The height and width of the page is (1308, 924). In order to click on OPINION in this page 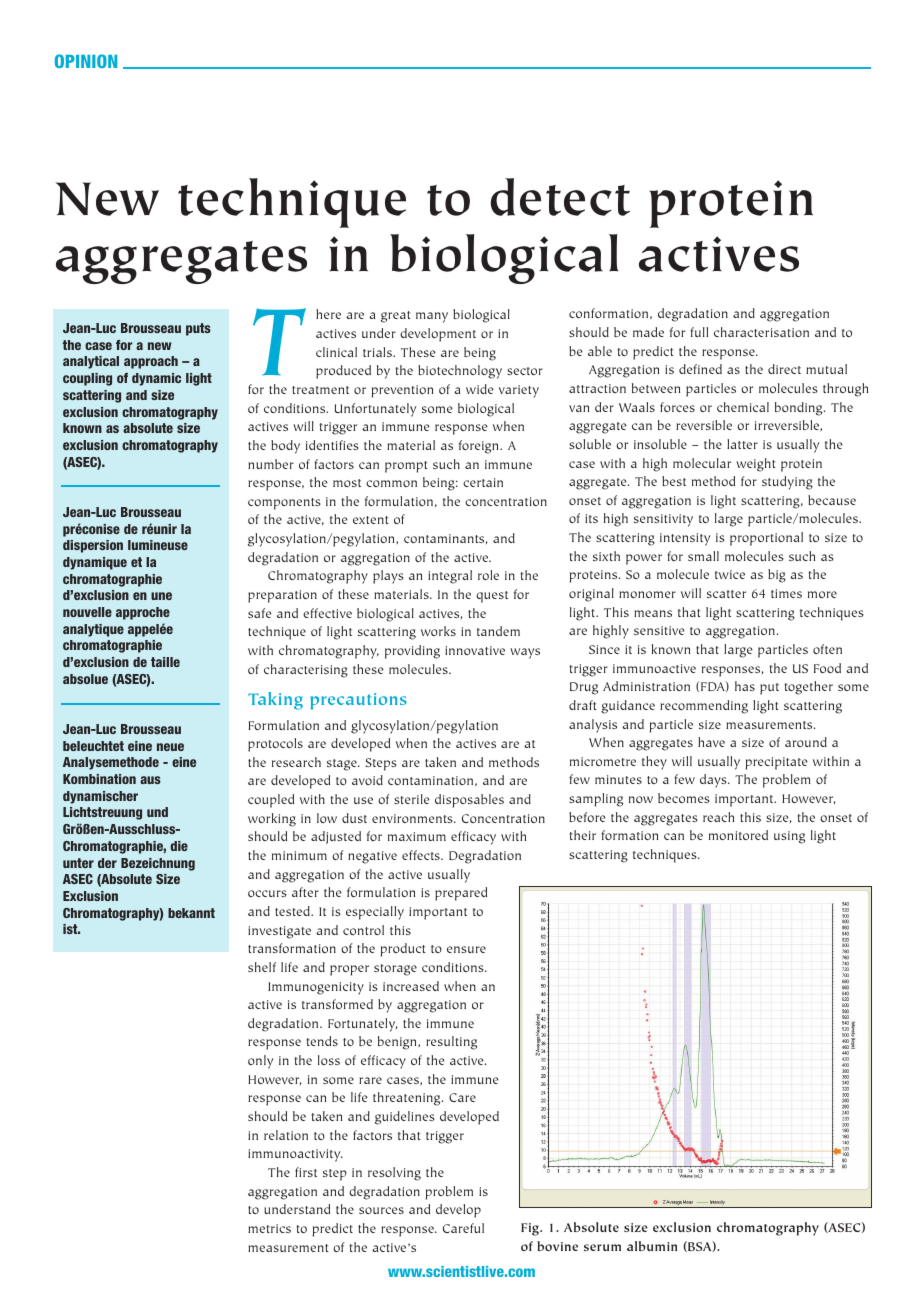, I will do `click(86, 61)`.
